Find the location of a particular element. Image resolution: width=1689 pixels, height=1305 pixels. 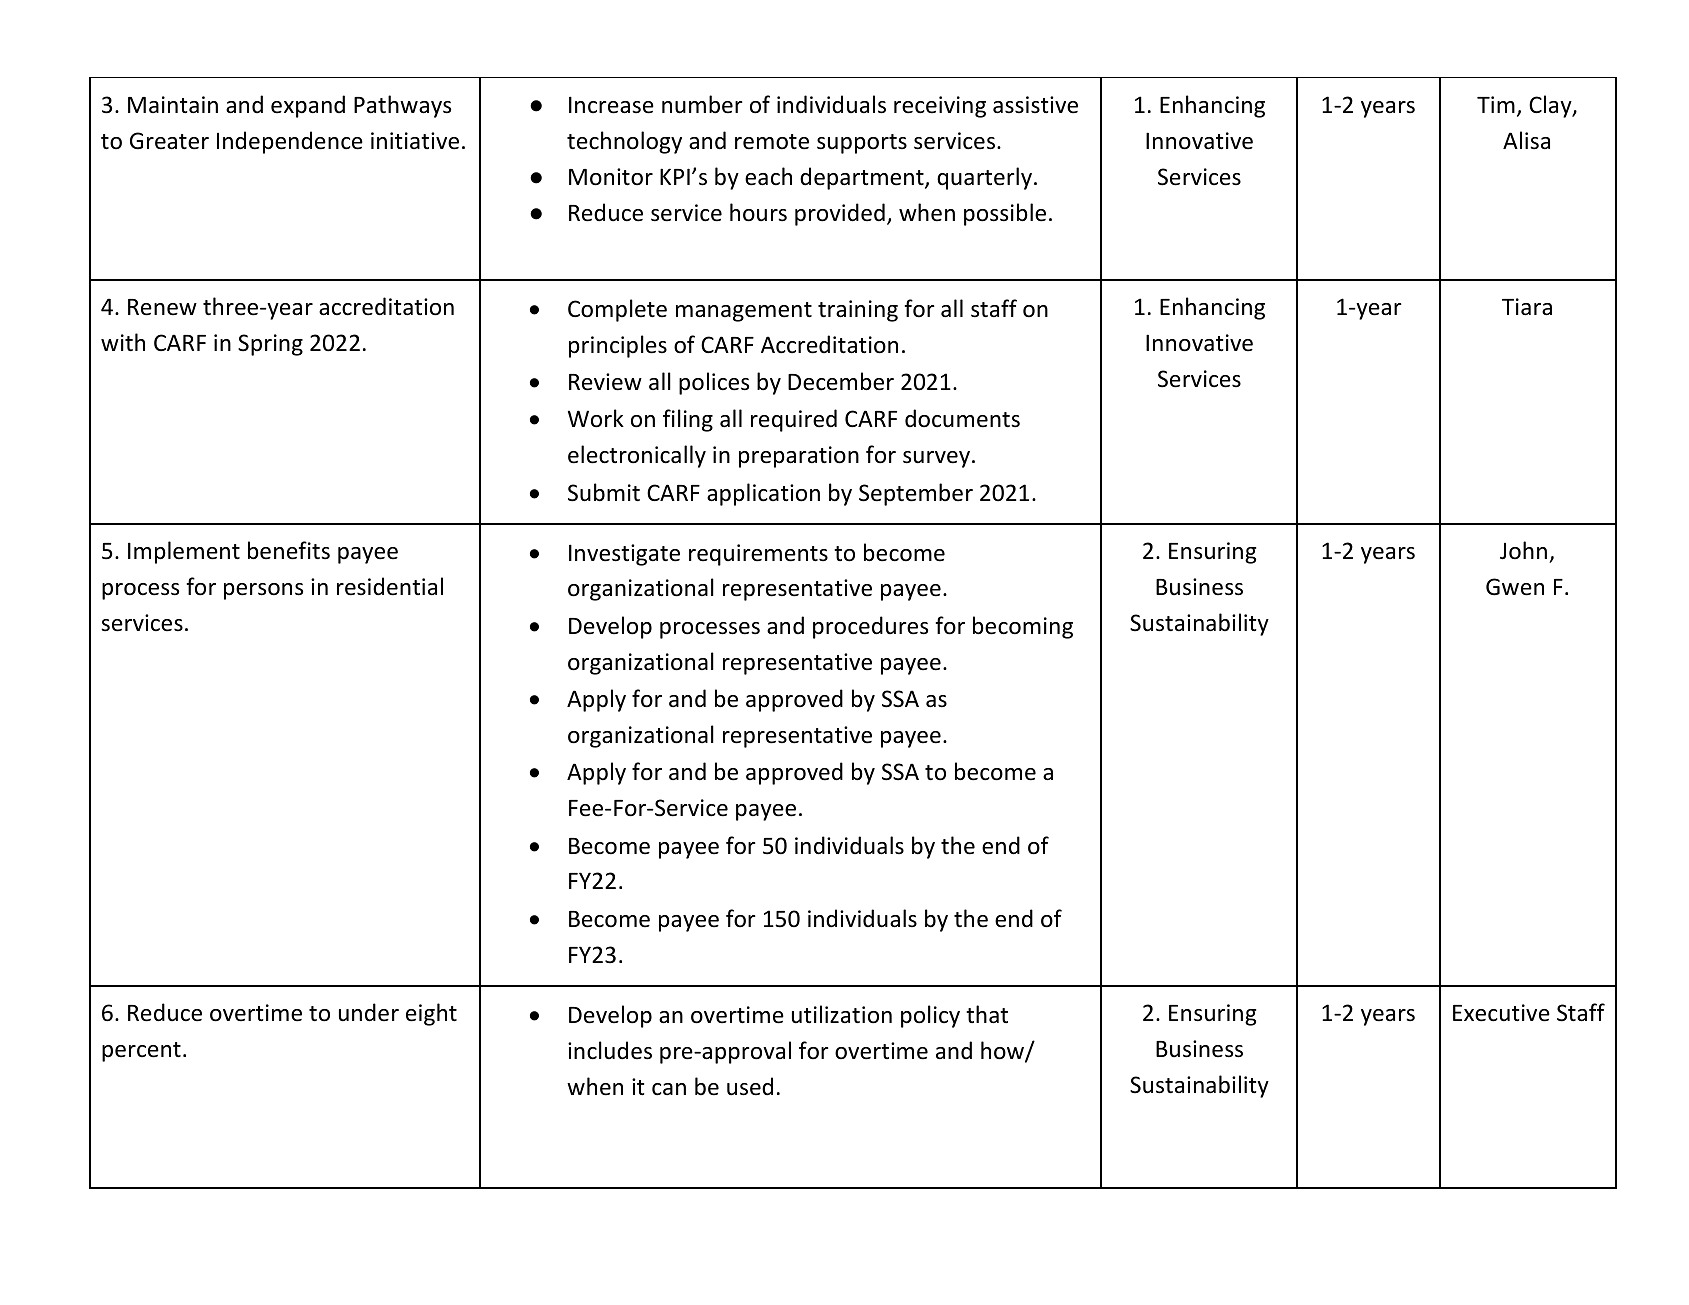

percent is located at coordinates (141, 1052).
